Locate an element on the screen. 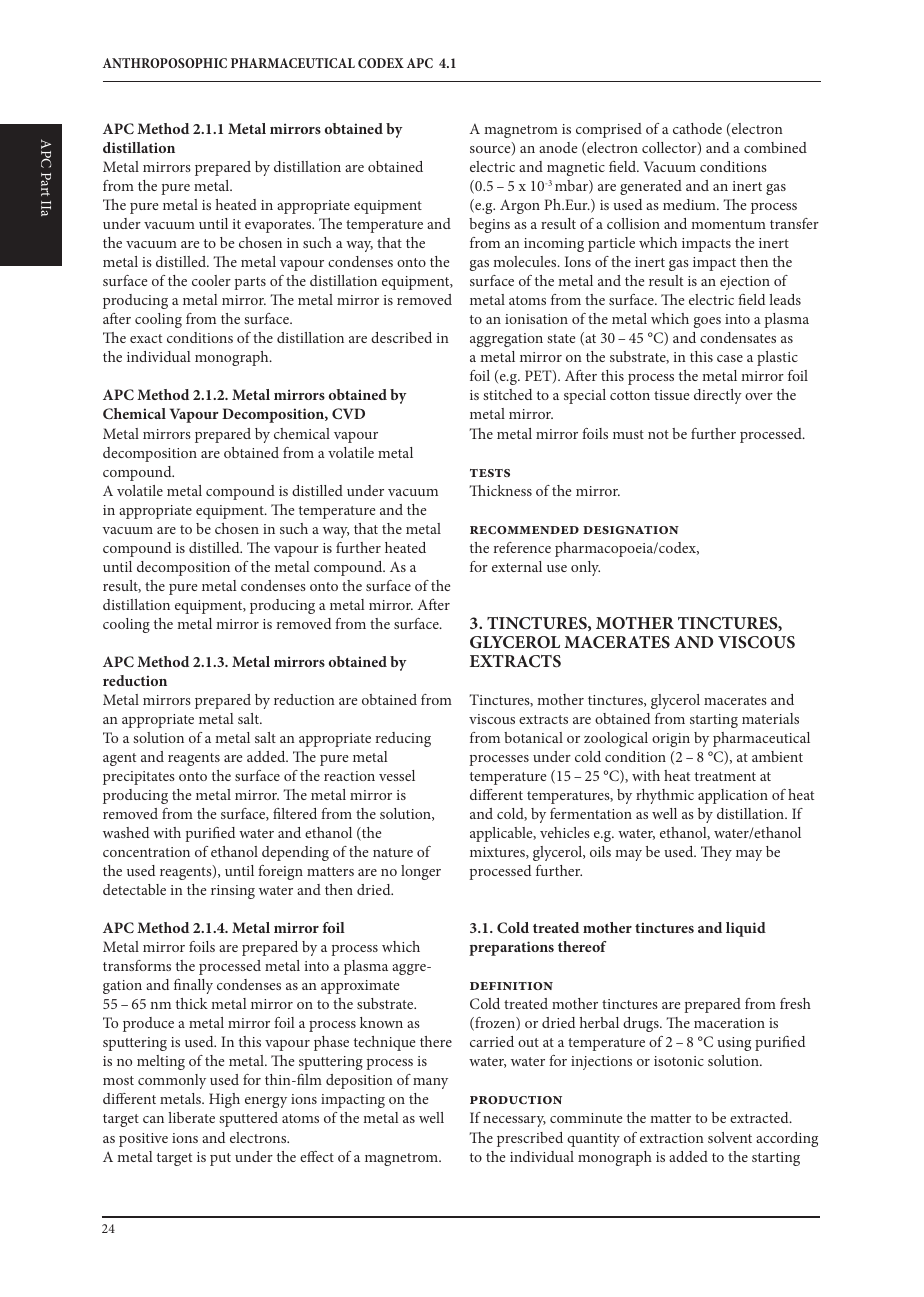  materials is located at coordinates (770, 718).
